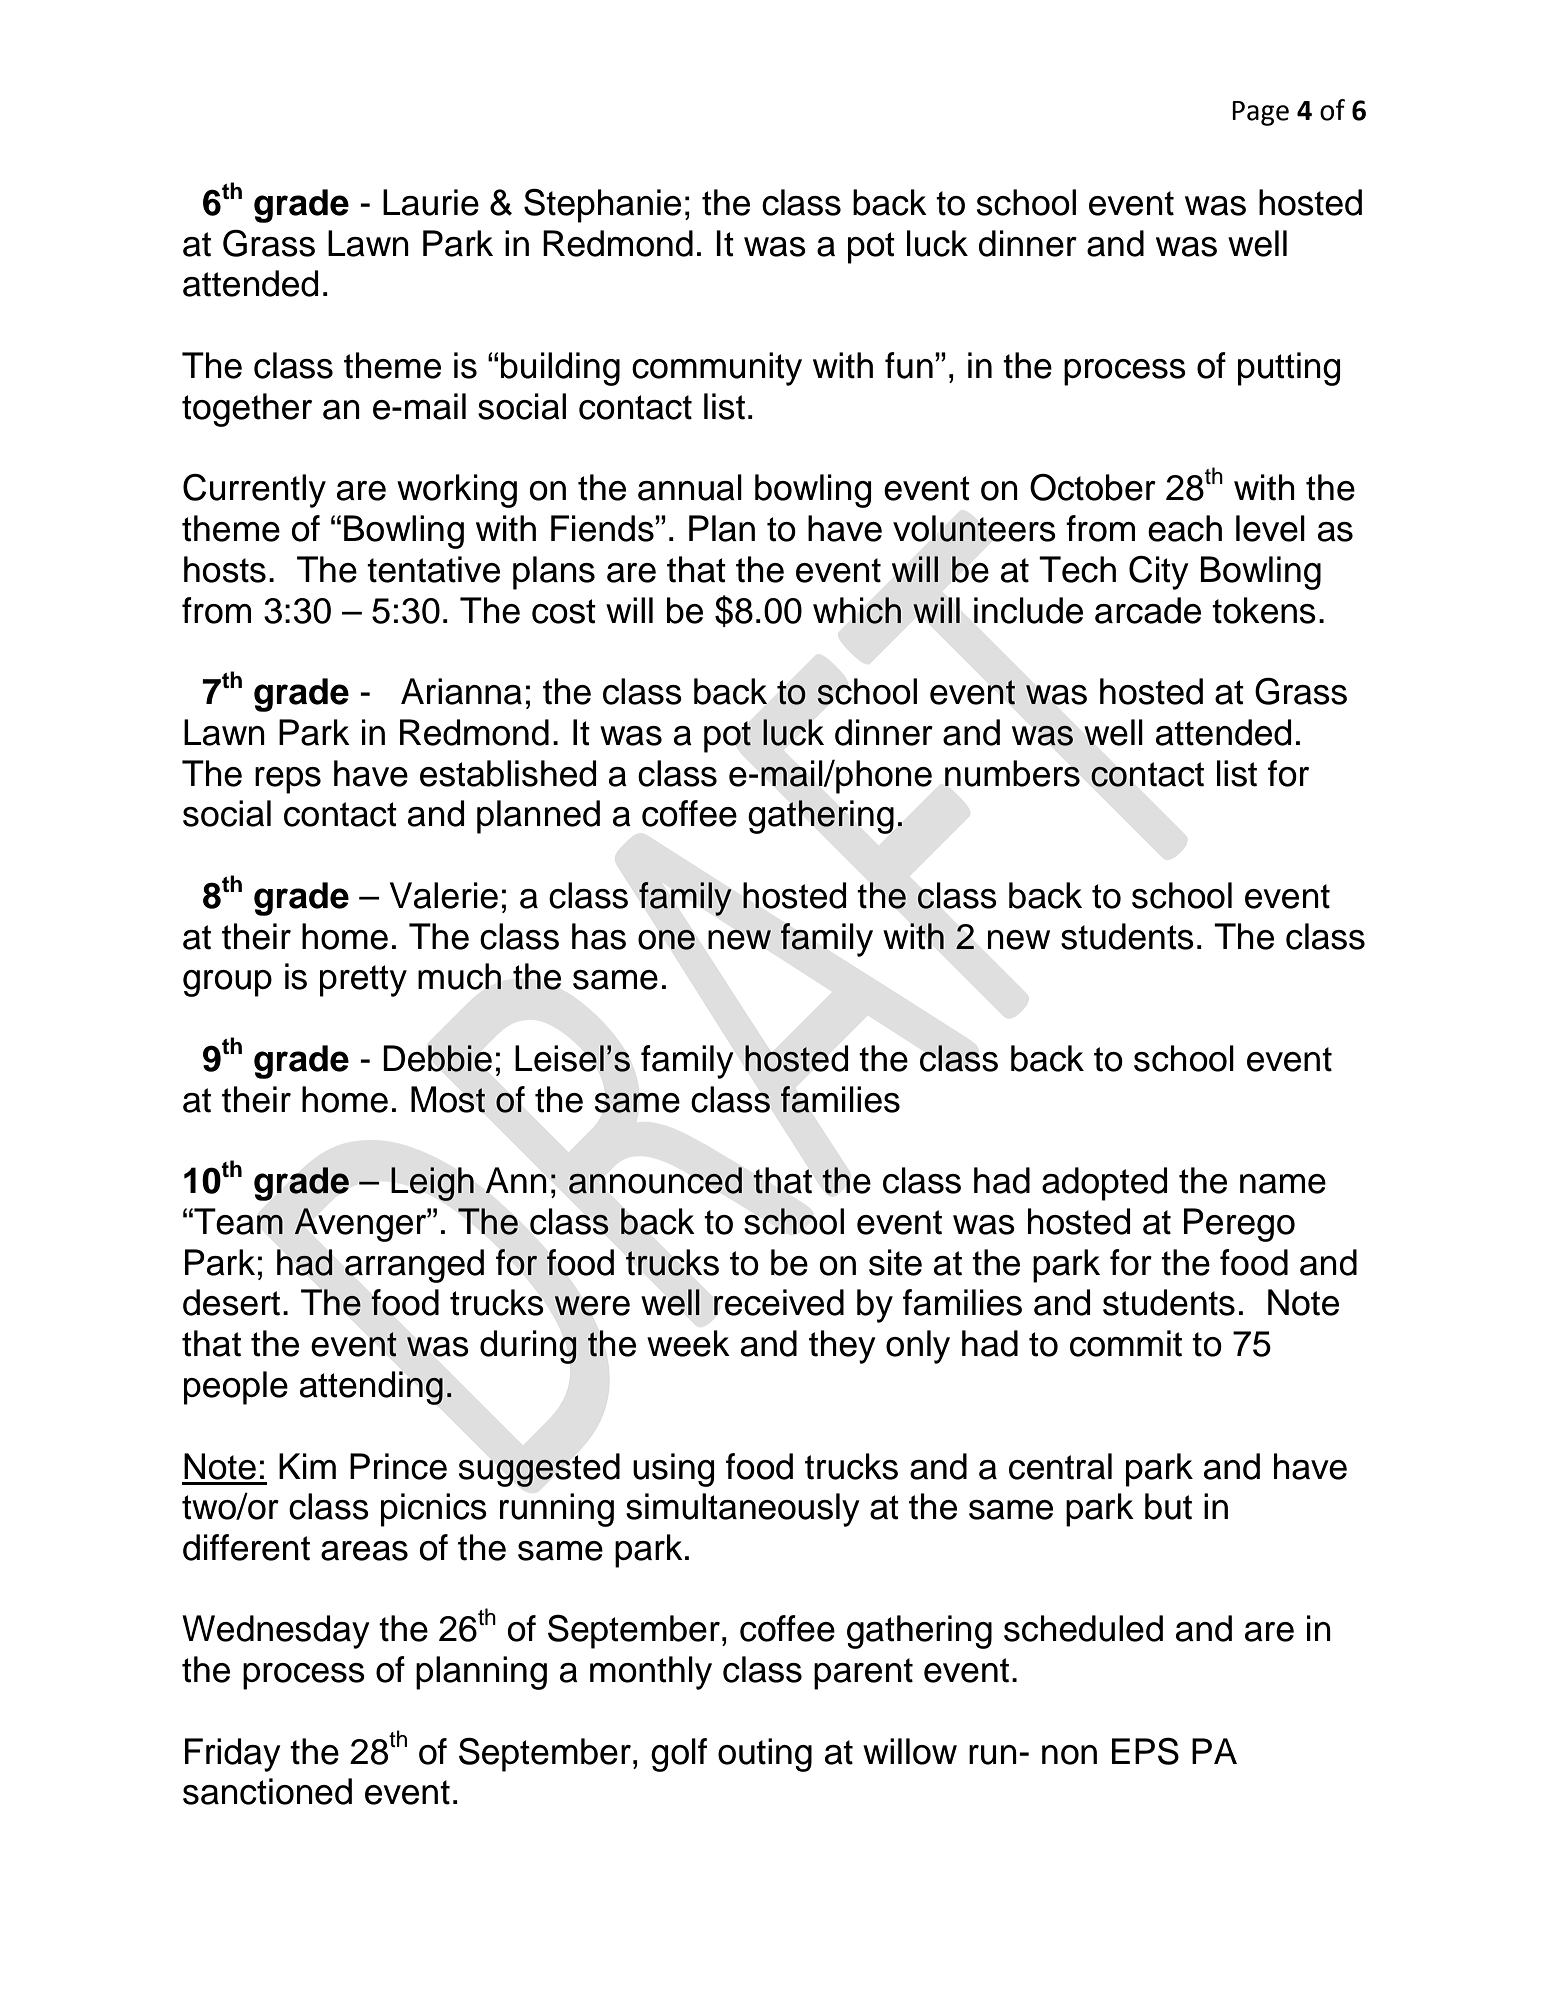 The width and height of the screenshot is (1549, 2005). I want to click on Laurie, so click(431, 202).
